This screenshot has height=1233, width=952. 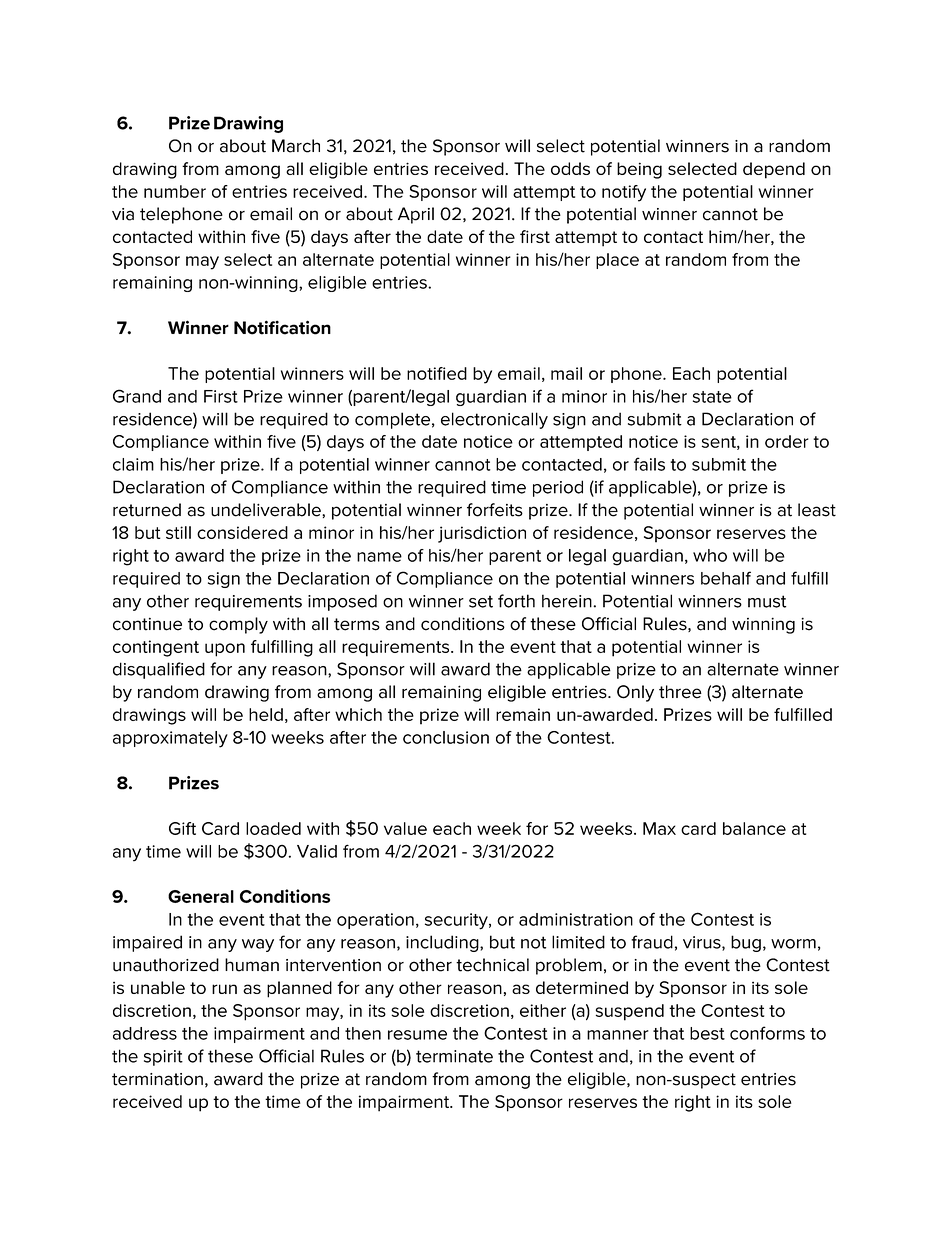 What do you see at coordinates (454, 1056) in the screenshot?
I see `terminate` at bounding box center [454, 1056].
